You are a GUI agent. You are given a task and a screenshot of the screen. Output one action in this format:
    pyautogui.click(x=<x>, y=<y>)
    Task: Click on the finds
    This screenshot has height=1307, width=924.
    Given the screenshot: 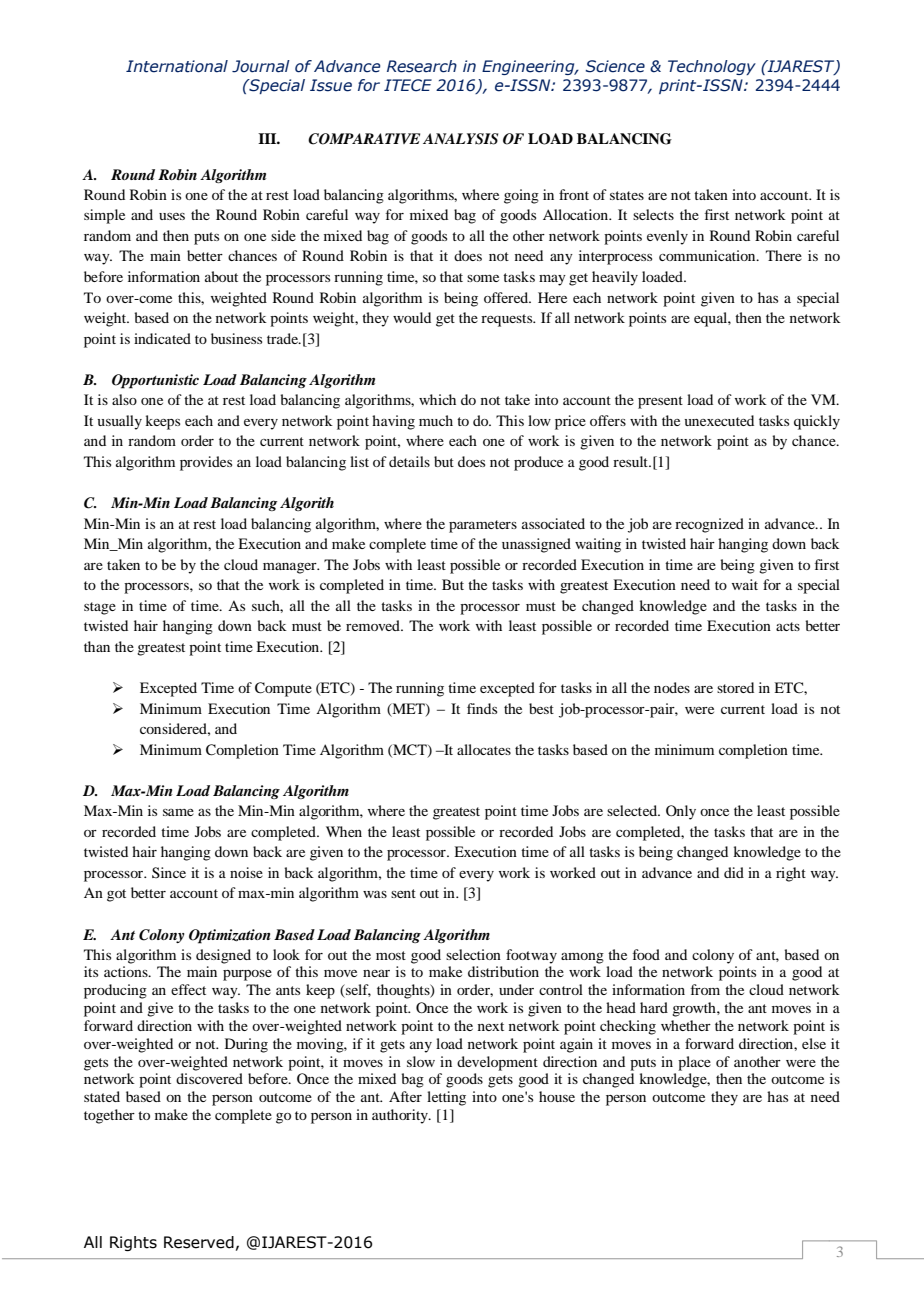 What is the action you would take?
    pyautogui.click(x=482, y=708)
